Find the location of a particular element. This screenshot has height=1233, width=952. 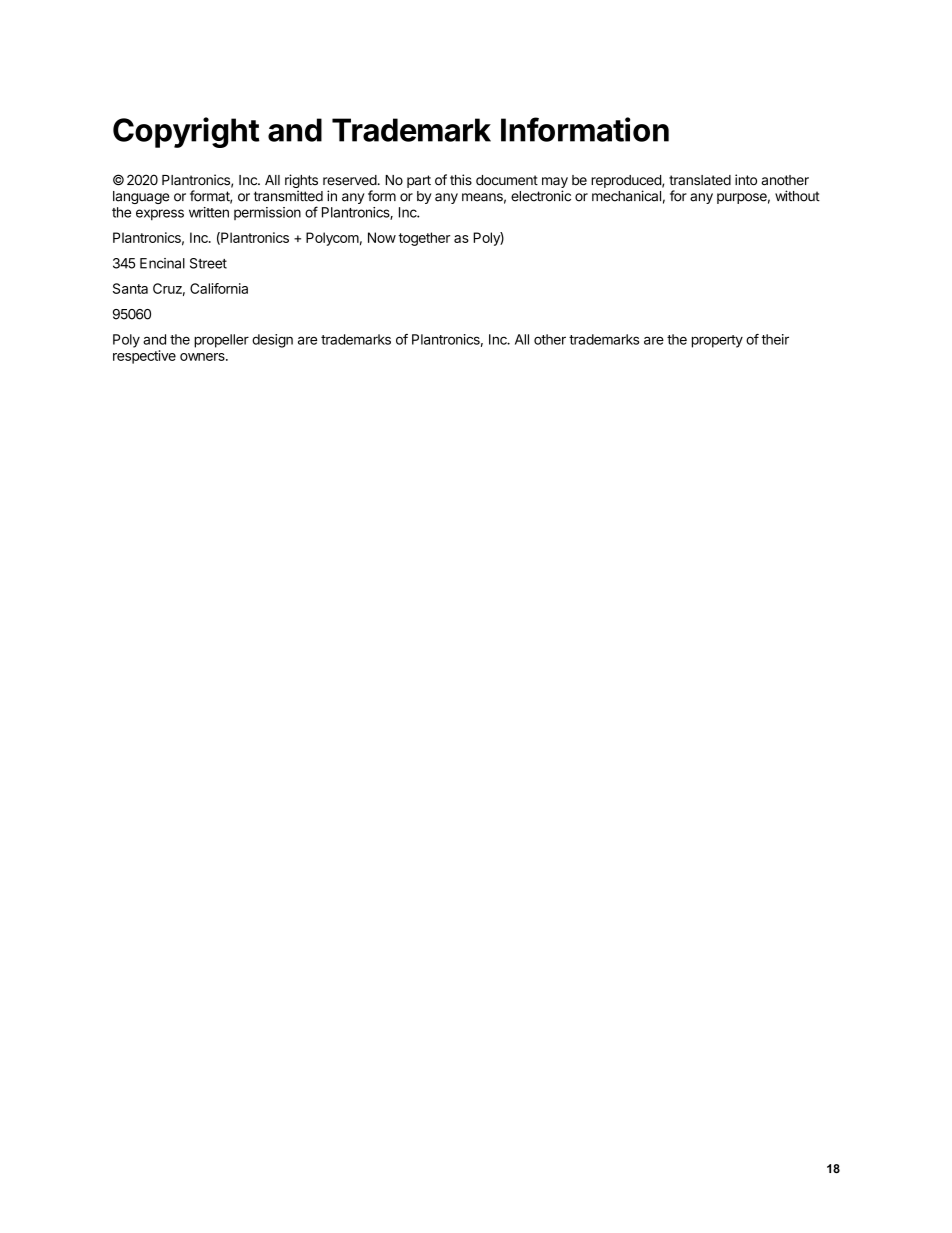

Copyright is located at coordinates (186, 132).
